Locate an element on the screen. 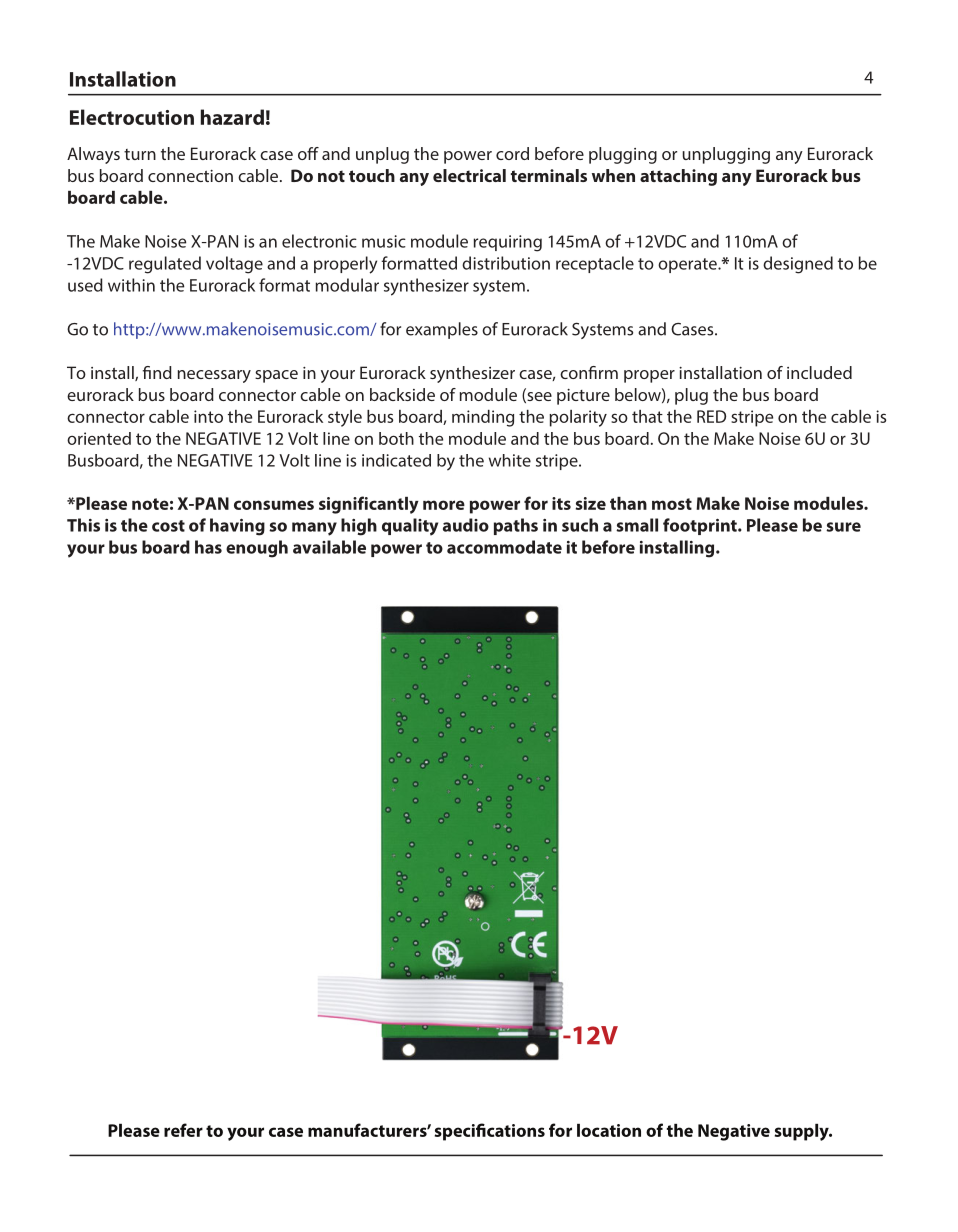 This screenshot has width=958, height=1232. accommodate is located at coordinates (504, 547).
